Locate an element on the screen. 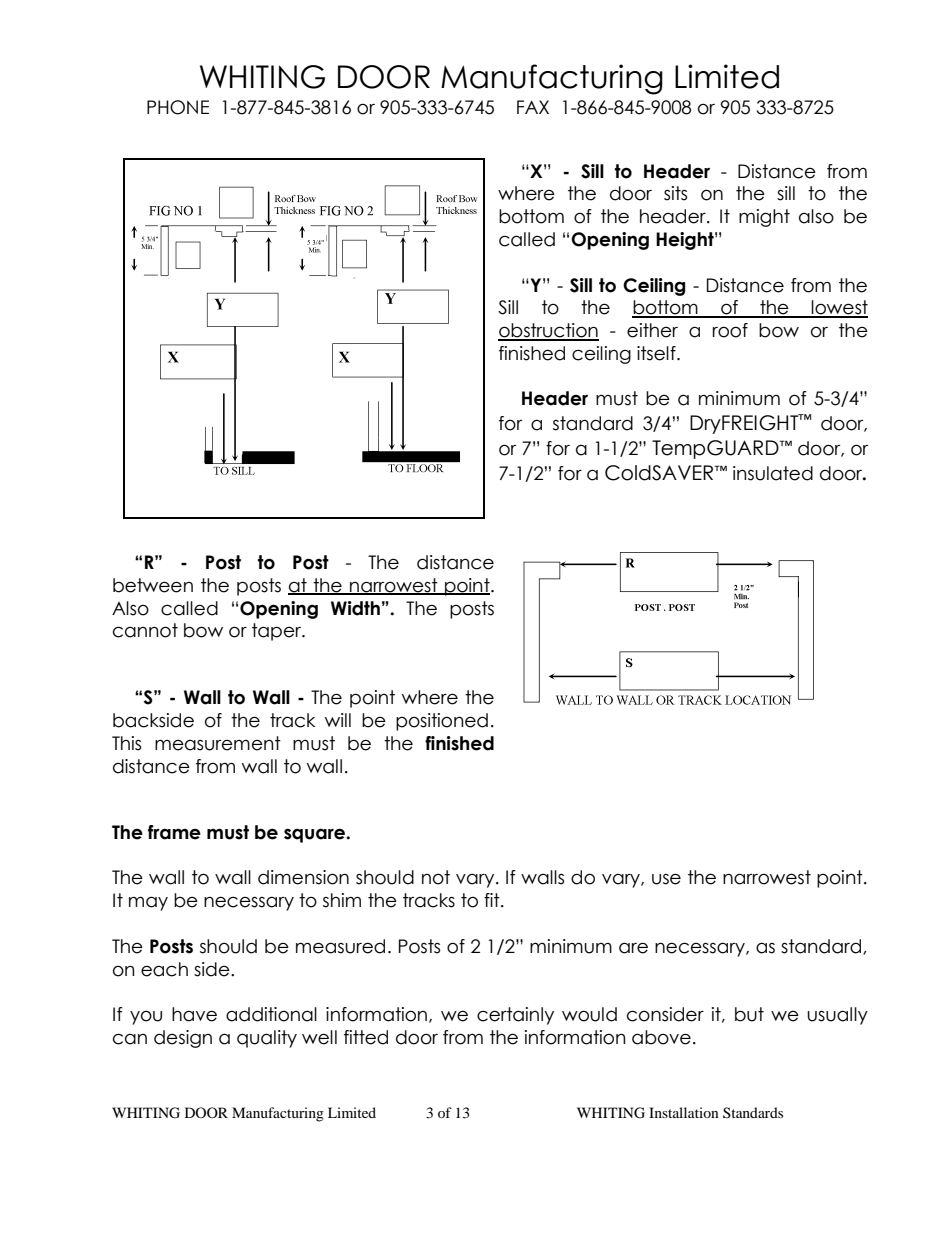 This screenshot has height=1233, width=952. FAX is located at coordinates (533, 107).
